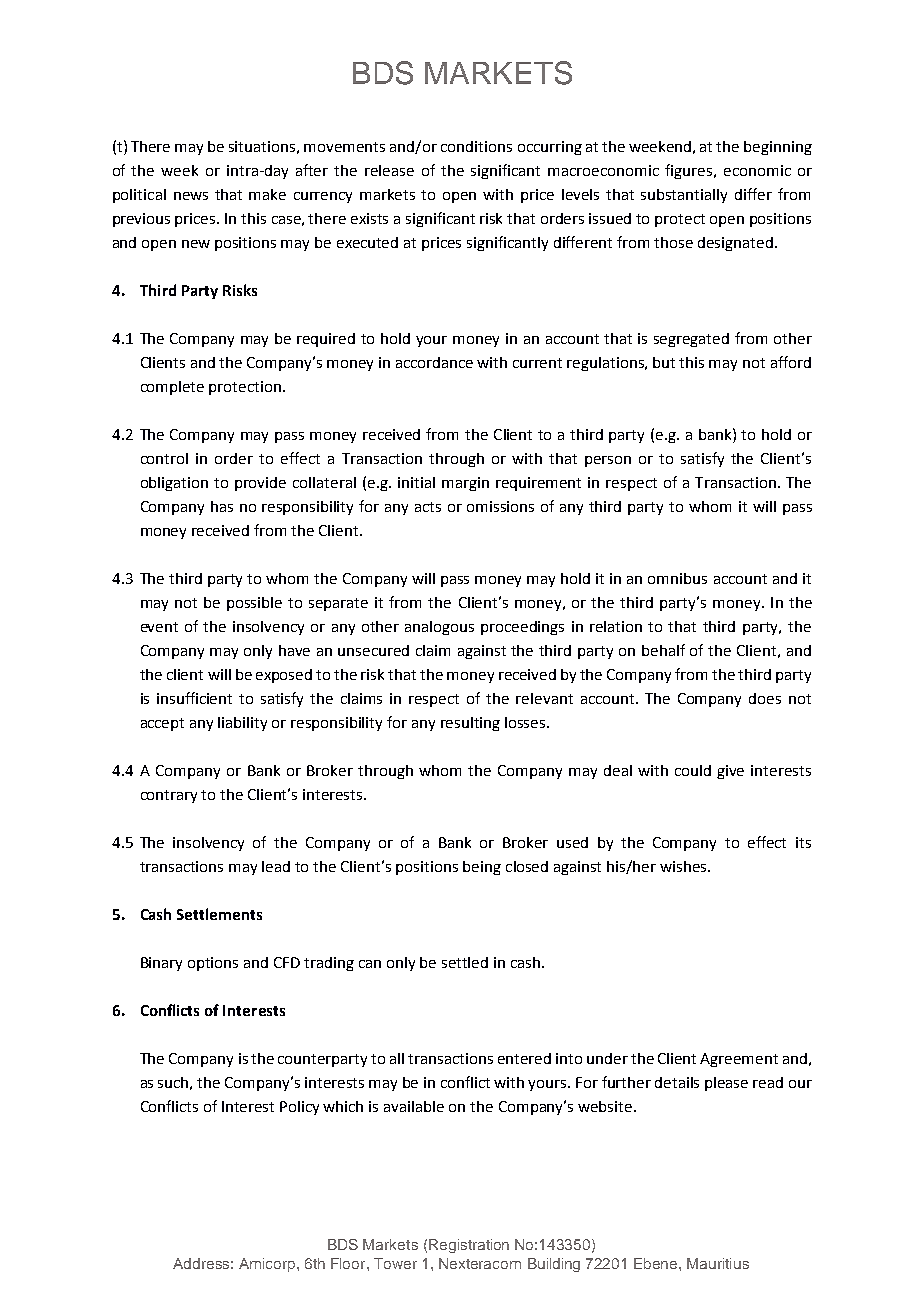 This screenshot has width=924, height=1308. Describe the element at coordinates (718, 1263) in the screenshot. I see `Mauritius` at that location.
